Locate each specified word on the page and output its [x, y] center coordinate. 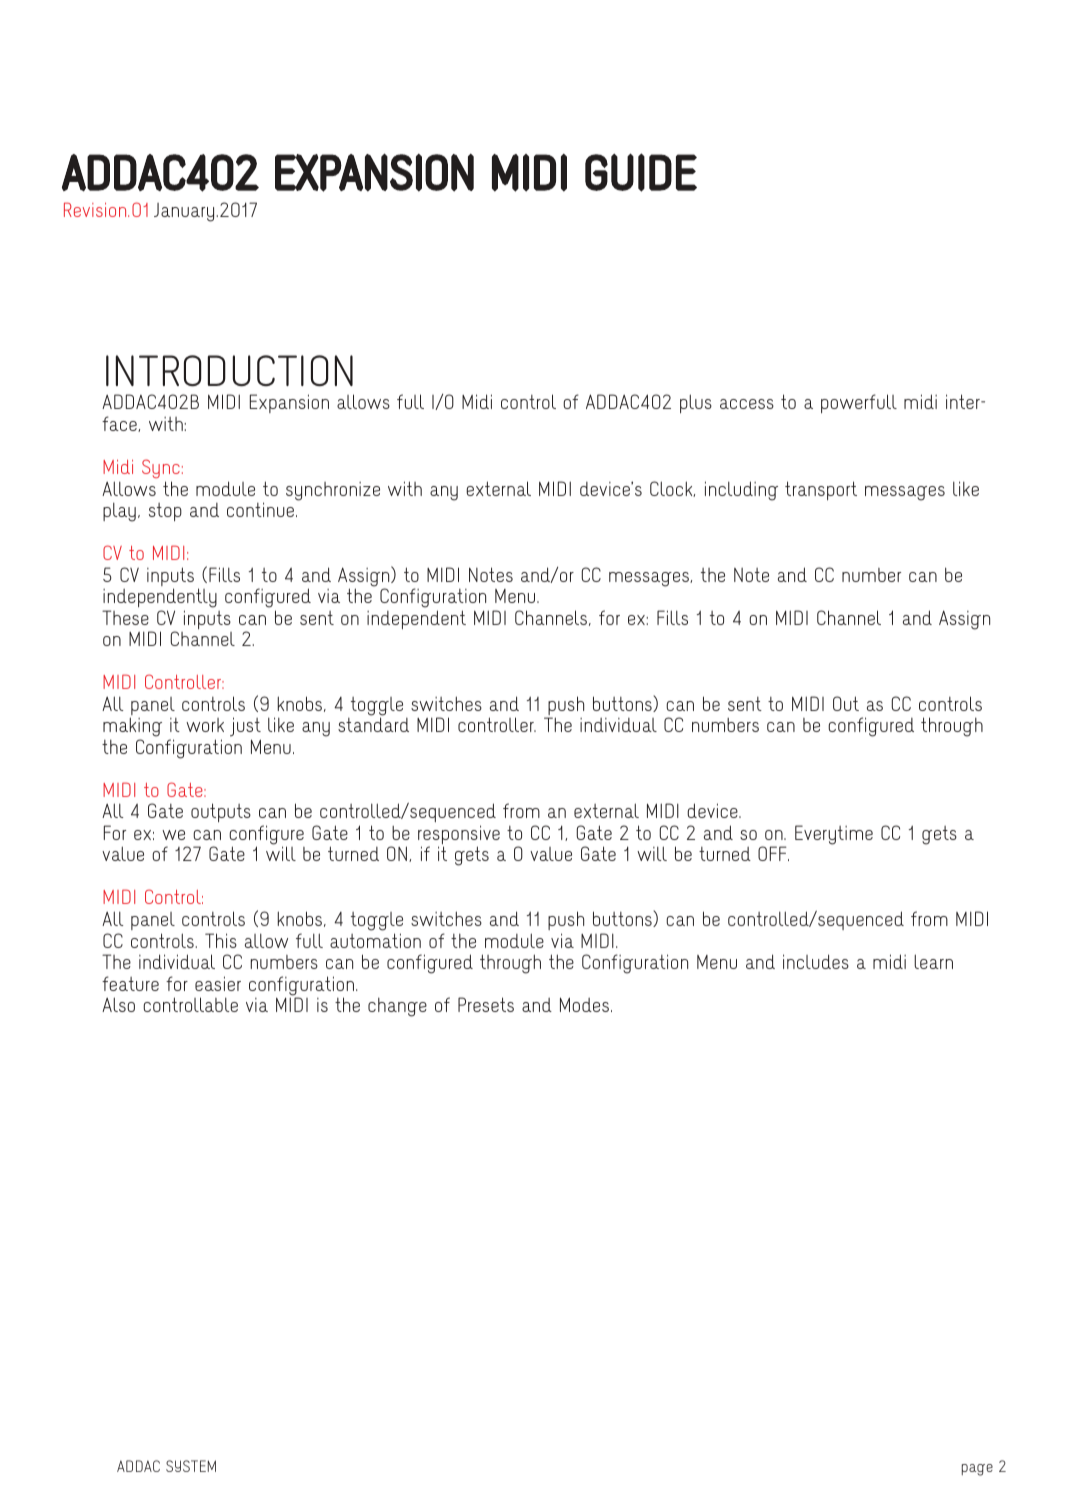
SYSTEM [191, 1466]
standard [373, 724]
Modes [586, 1004]
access [747, 404]
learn [933, 961]
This [221, 940]
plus [696, 403]
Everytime [834, 835]
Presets [486, 1004]
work [205, 725]
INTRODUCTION [229, 371]
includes [816, 961]
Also [118, 1004]
